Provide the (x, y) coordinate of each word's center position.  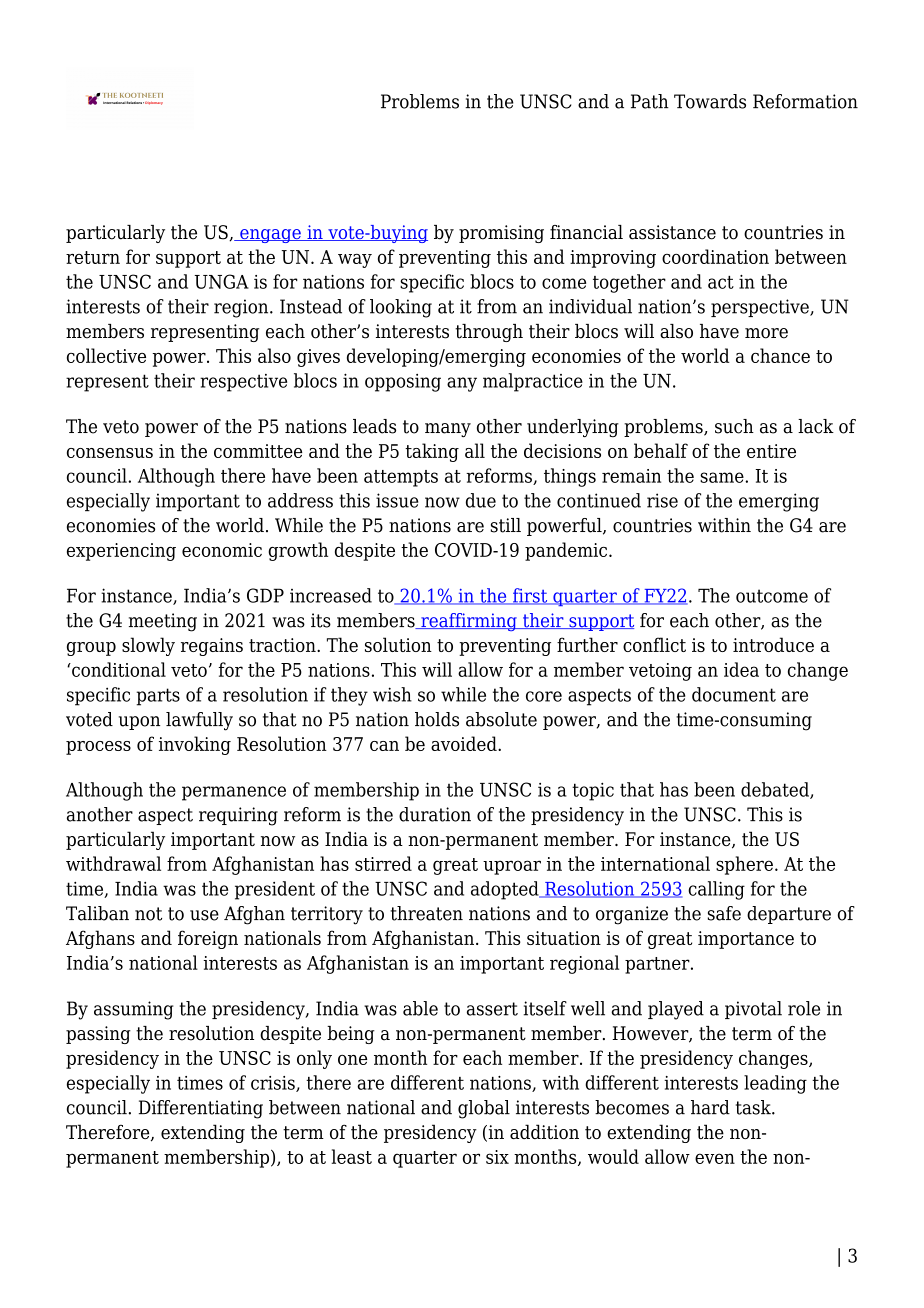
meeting (163, 622)
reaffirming (469, 622)
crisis (274, 1084)
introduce (773, 644)
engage (270, 236)
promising (501, 234)
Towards (710, 101)
